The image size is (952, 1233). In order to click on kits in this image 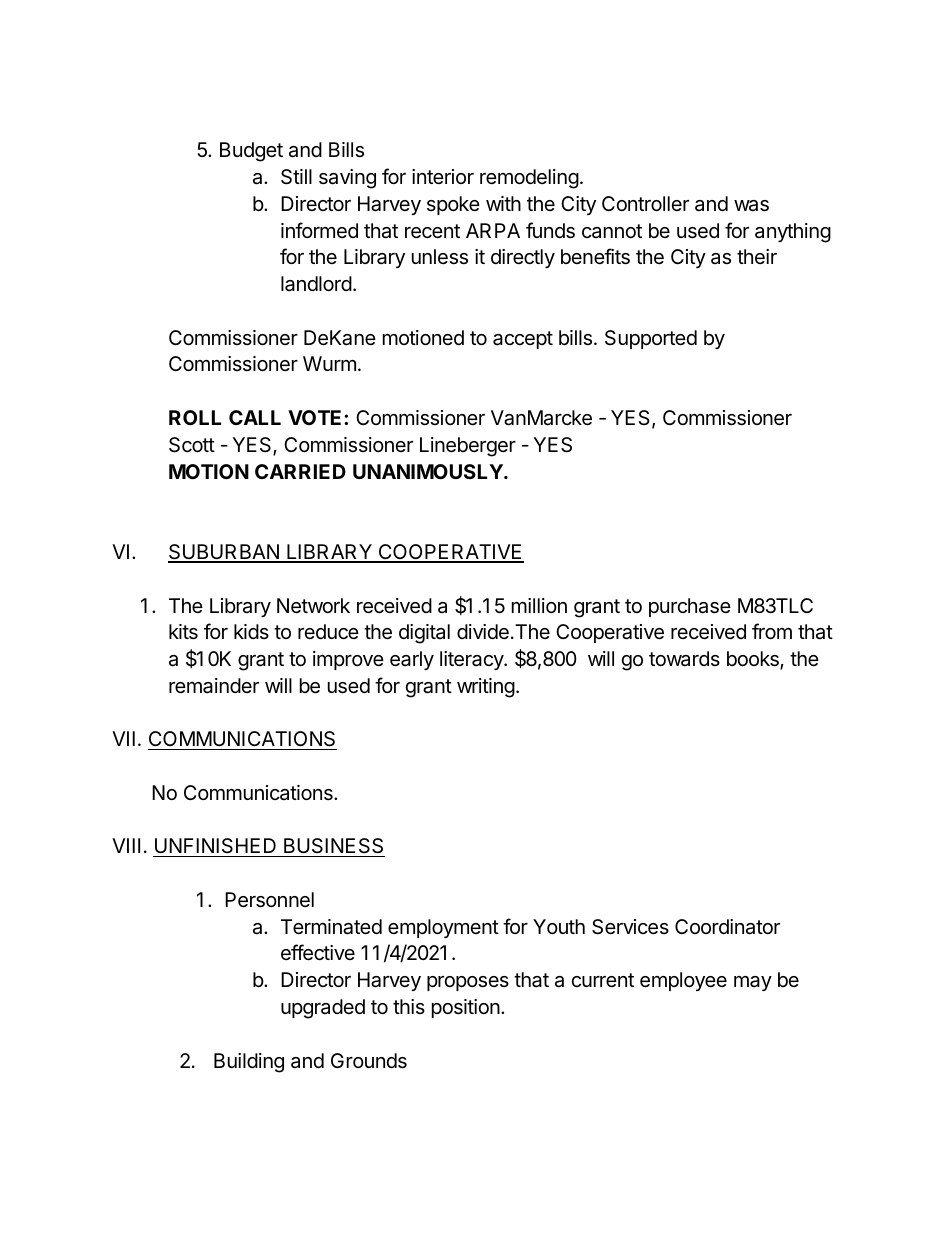, I will do `click(183, 632)`.
